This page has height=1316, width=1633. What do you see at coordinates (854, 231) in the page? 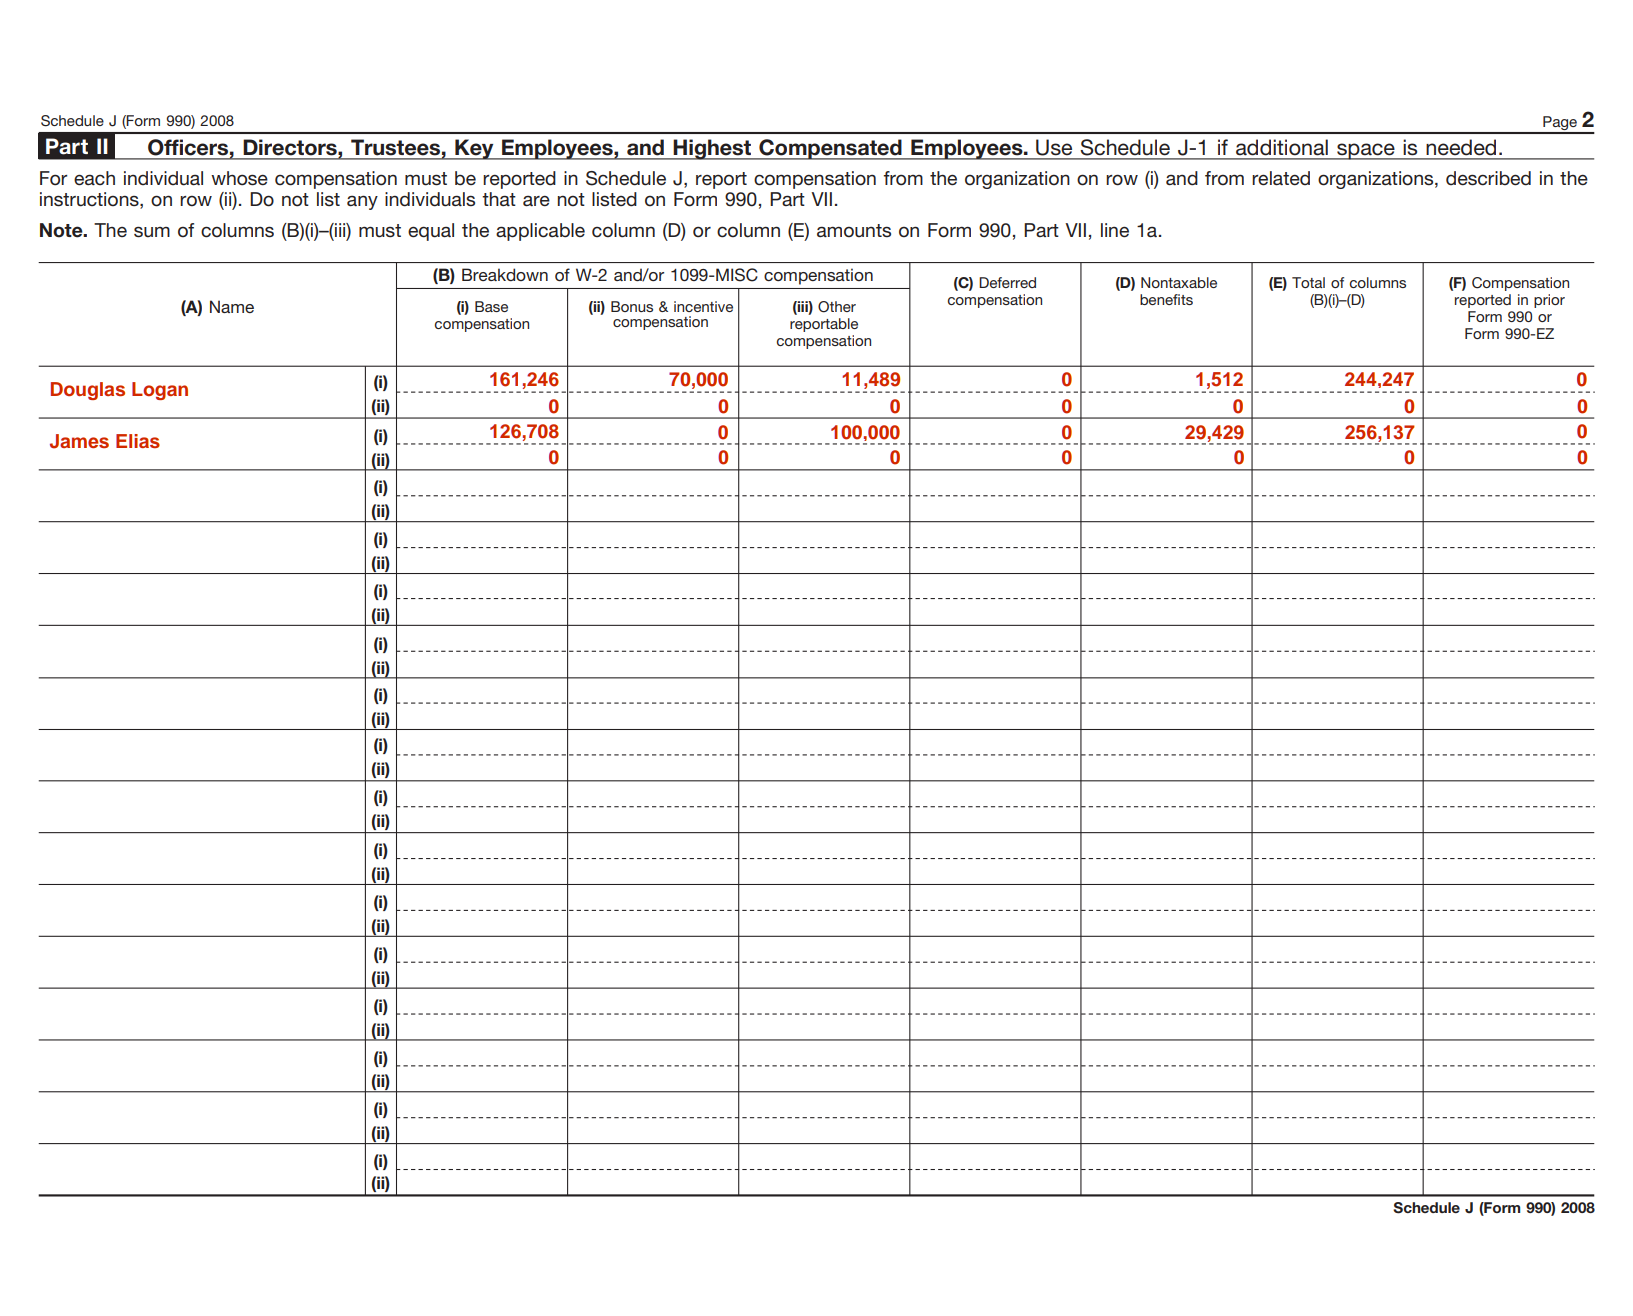
I see `amounts` at bounding box center [854, 231].
